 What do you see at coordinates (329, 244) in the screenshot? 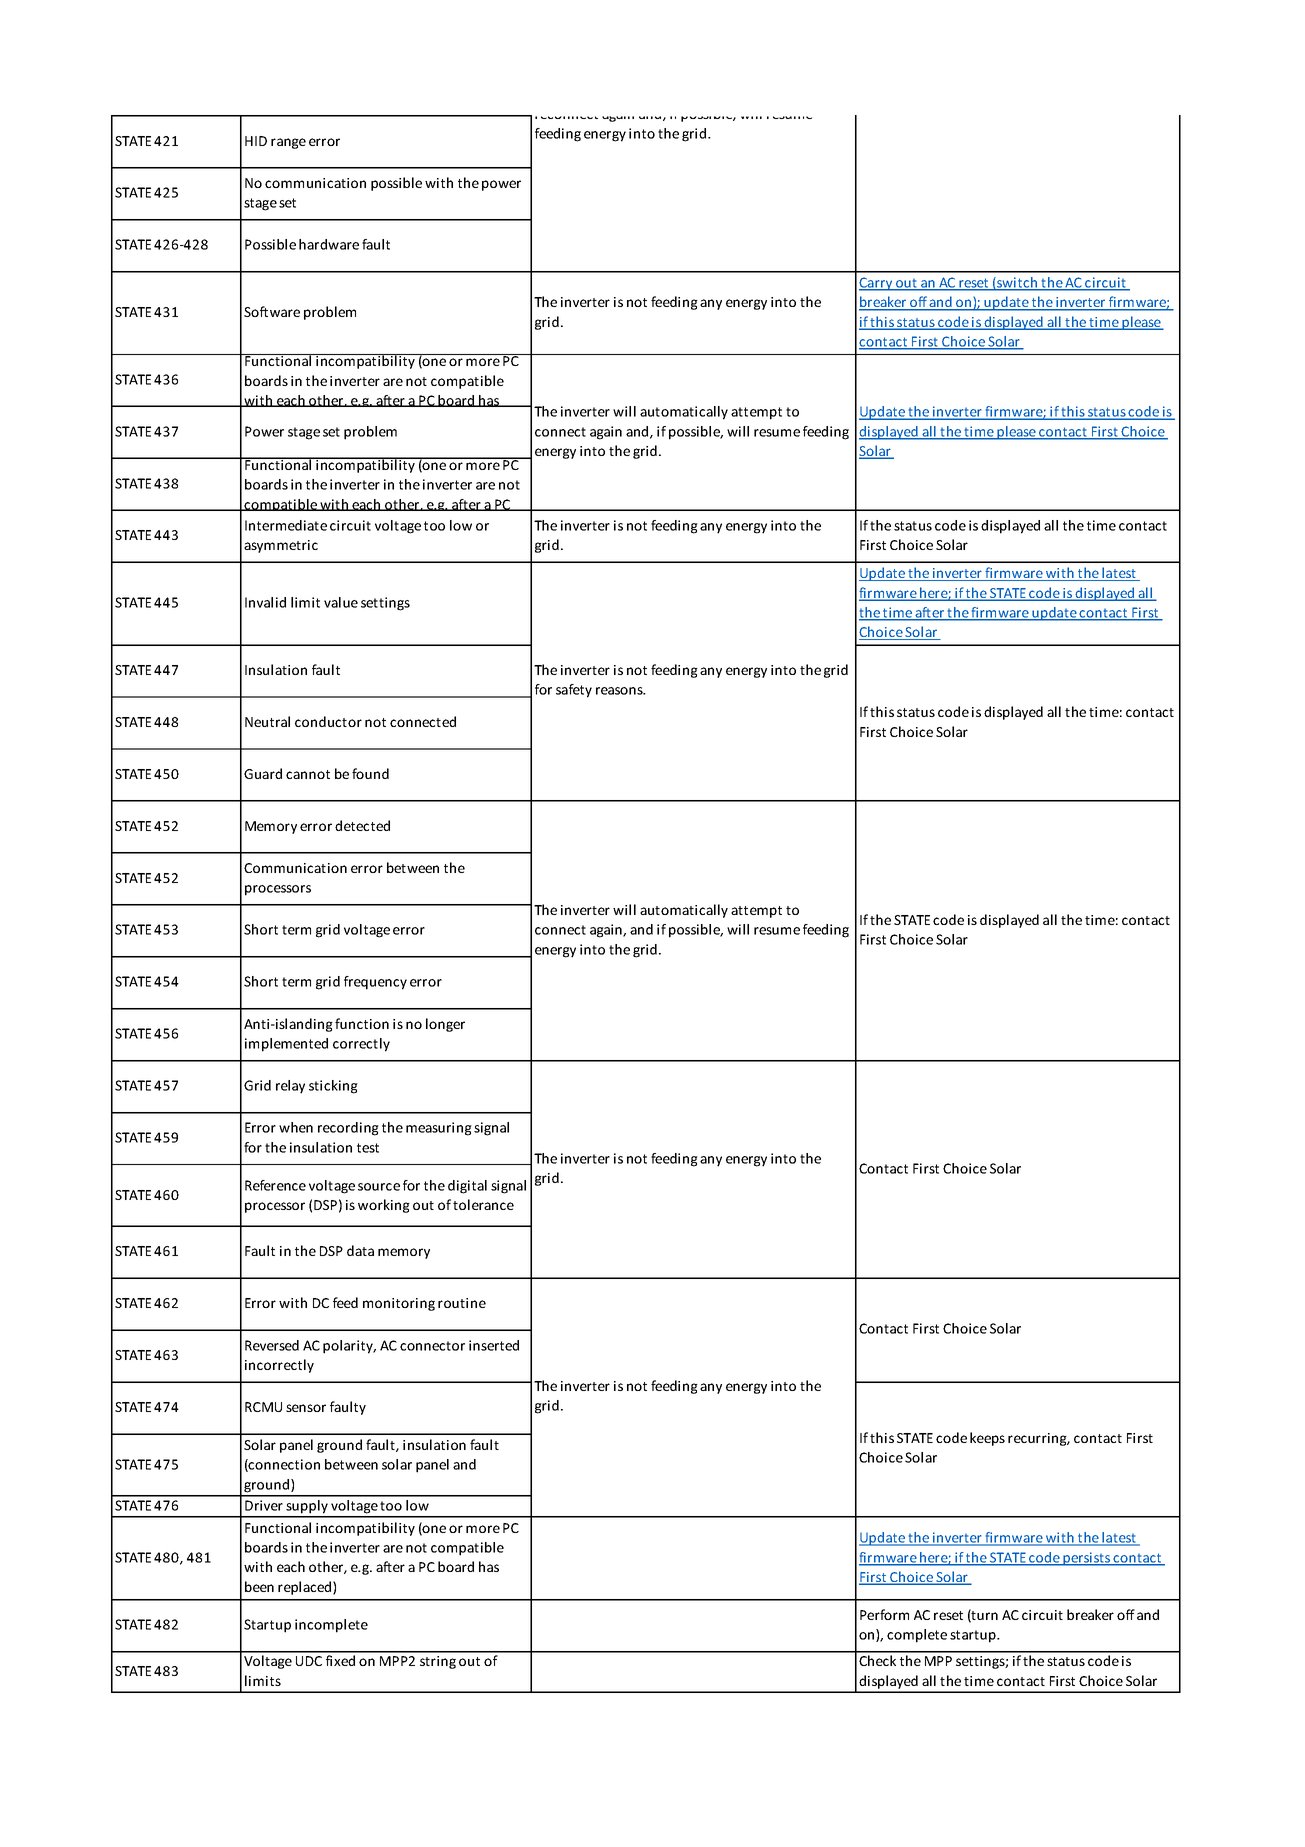
I see `hardware` at bounding box center [329, 244].
